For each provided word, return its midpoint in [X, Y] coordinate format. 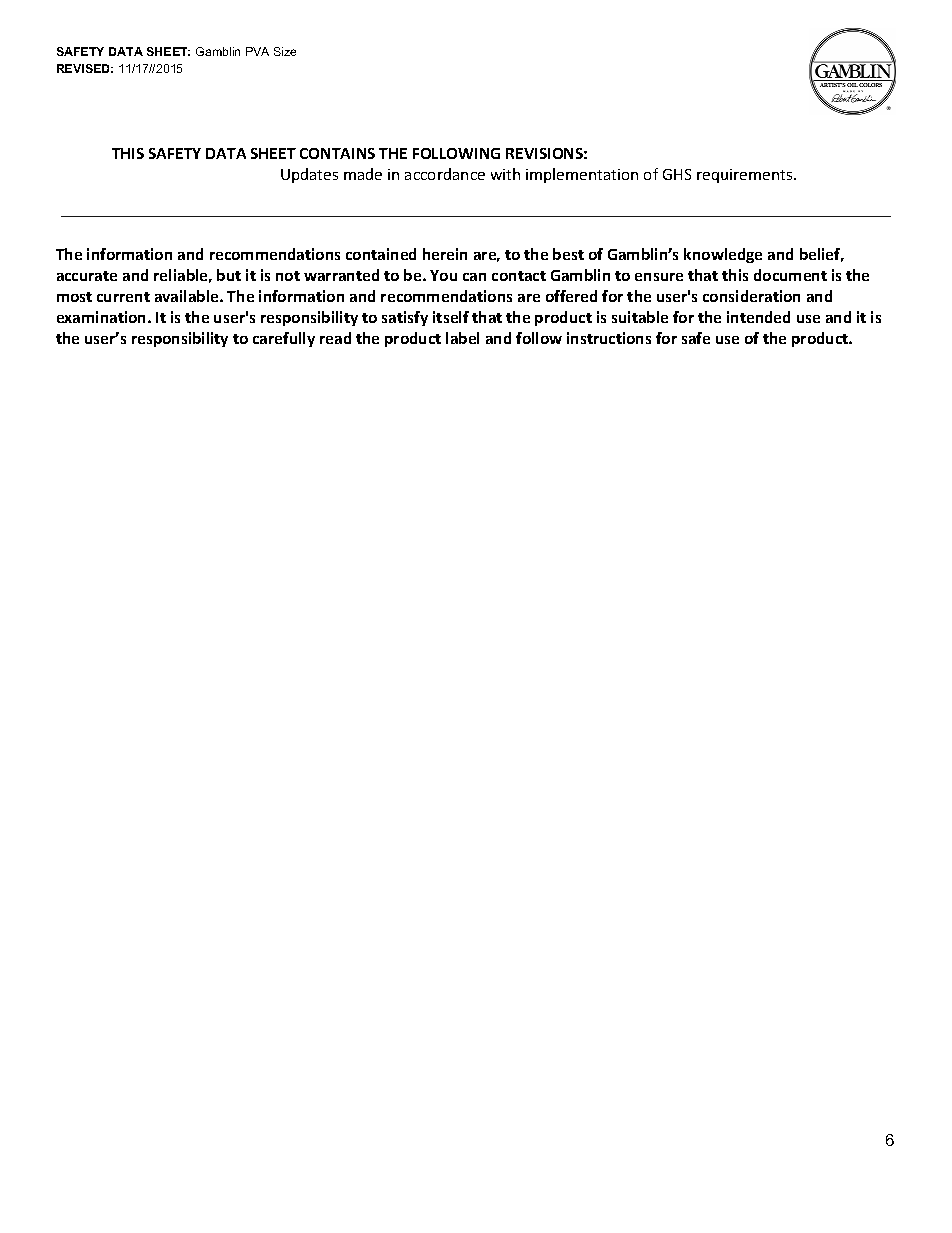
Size [285, 51]
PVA [257, 51]
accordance [445, 174]
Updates [309, 175]
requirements [746, 176]
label [462, 338]
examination [103, 317]
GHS [677, 174]
